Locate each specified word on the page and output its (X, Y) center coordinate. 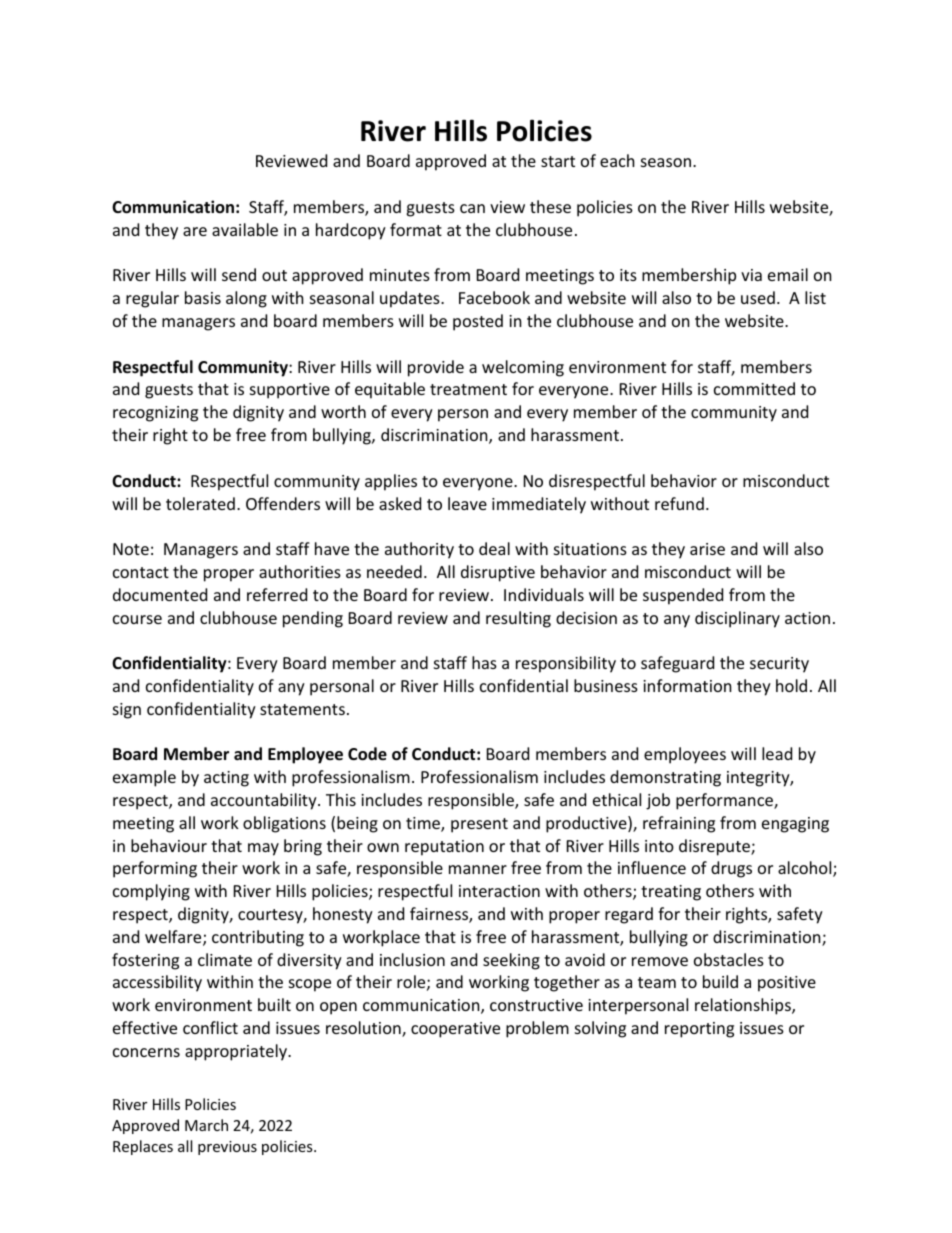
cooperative (455, 1030)
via (751, 275)
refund (679, 503)
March (206, 1125)
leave (467, 503)
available (245, 229)
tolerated (200, 503)
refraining (679, 824)
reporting (699, 1030)
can (472, 208)
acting (226, 779)
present (479, 825)
